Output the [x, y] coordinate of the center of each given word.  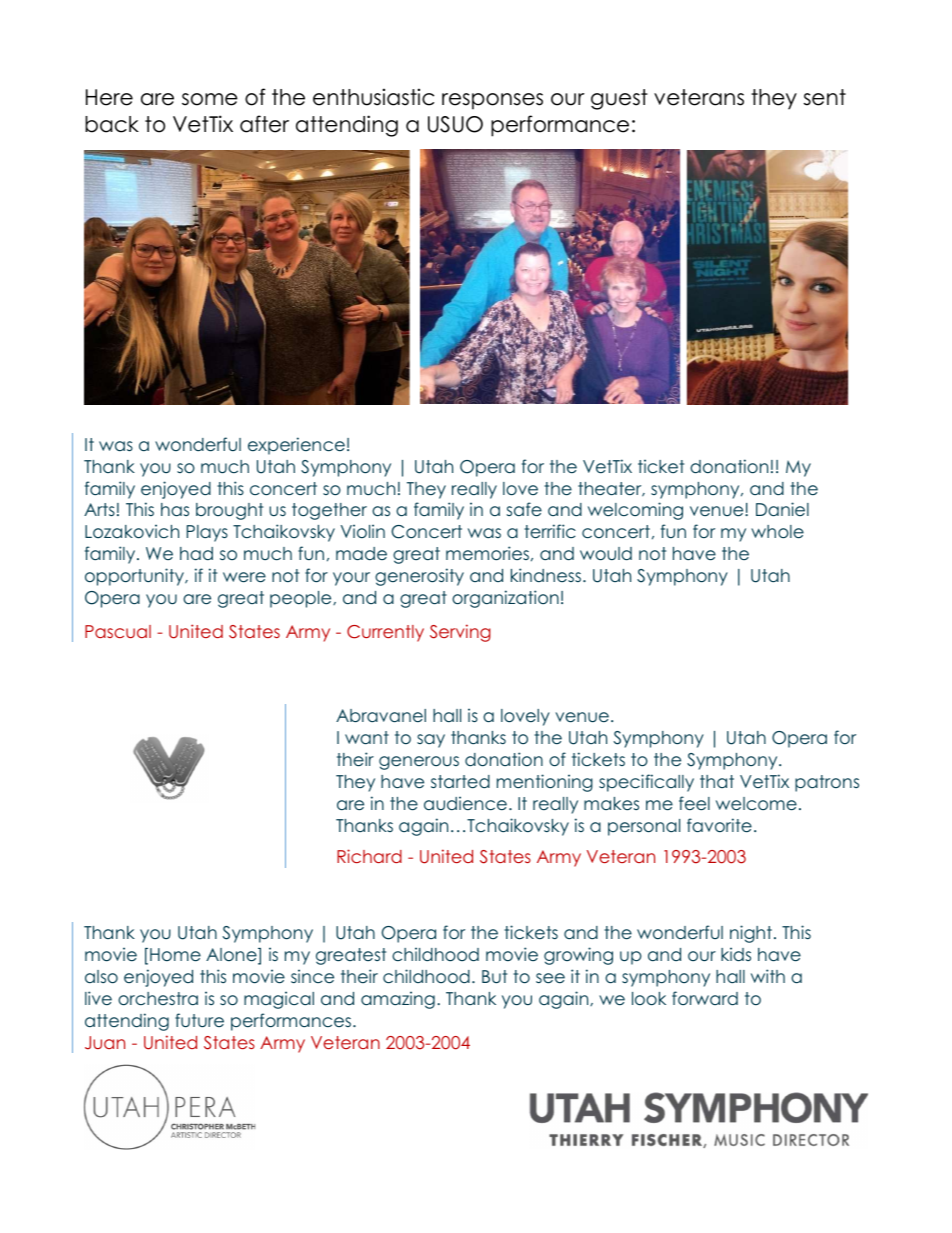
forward [705, 998]
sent [825, 97]
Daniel [782, 509]
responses [492, 101]
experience [296, 446]
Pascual [118, 631]
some [210, 99]
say [431, 741]
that [717, 781]
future [199, 1020]
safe [524, 509]
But [494, 976]
